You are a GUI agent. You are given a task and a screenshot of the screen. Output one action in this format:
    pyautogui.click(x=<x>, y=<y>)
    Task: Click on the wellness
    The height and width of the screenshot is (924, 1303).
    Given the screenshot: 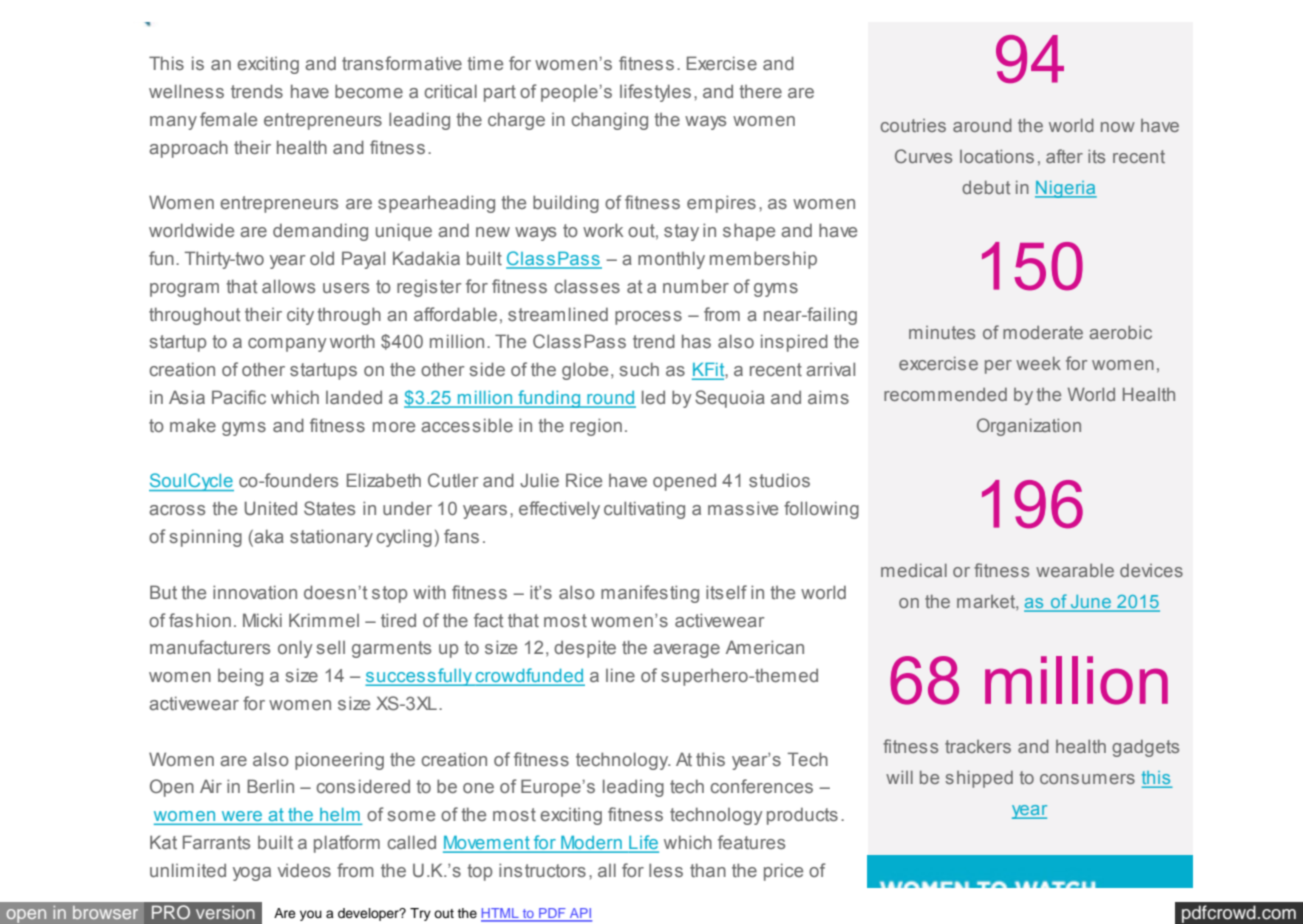 What is the action you would take?
    pyautogui.click(x=186, y=91)
